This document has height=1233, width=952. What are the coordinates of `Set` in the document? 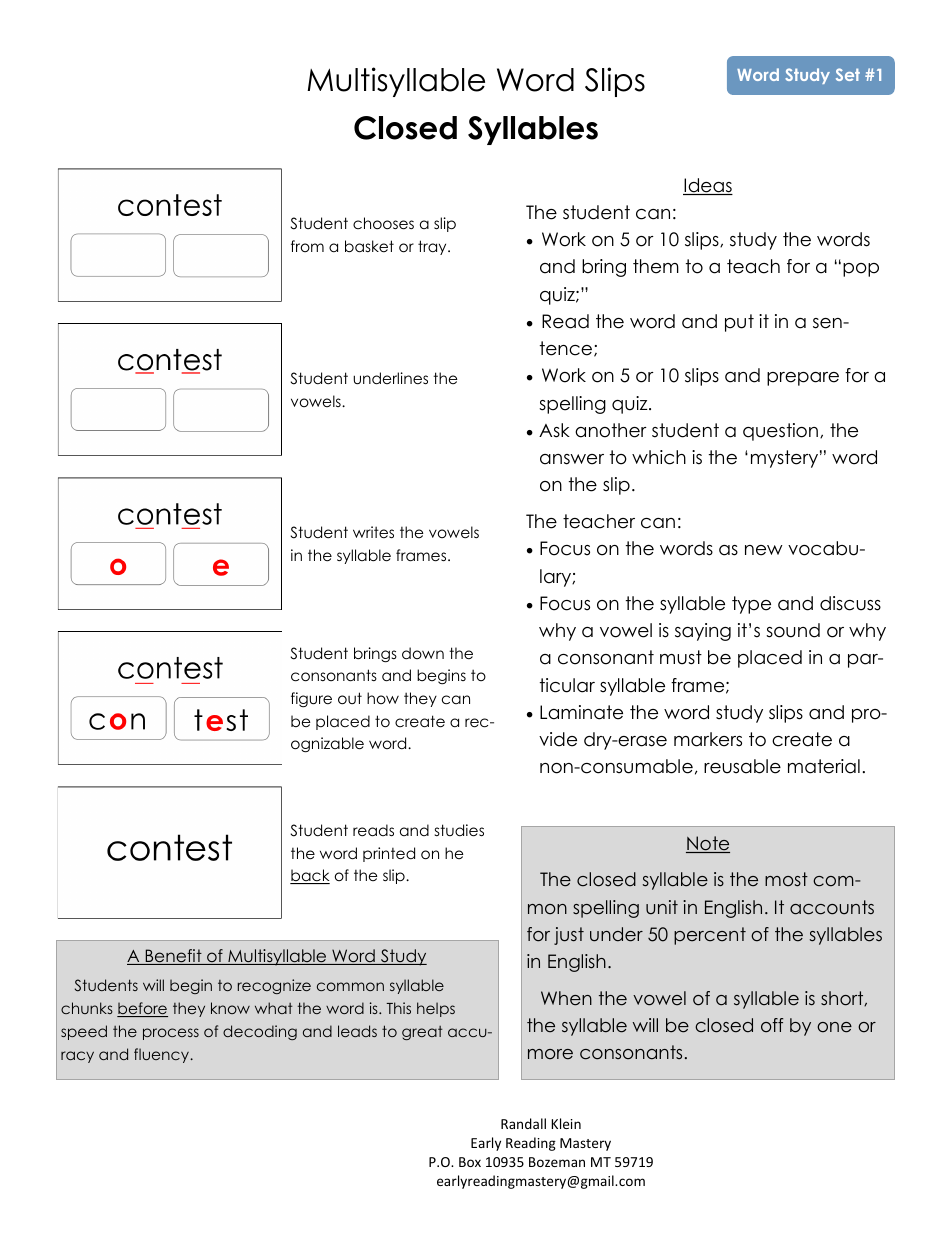 It's located at (848, 74).
